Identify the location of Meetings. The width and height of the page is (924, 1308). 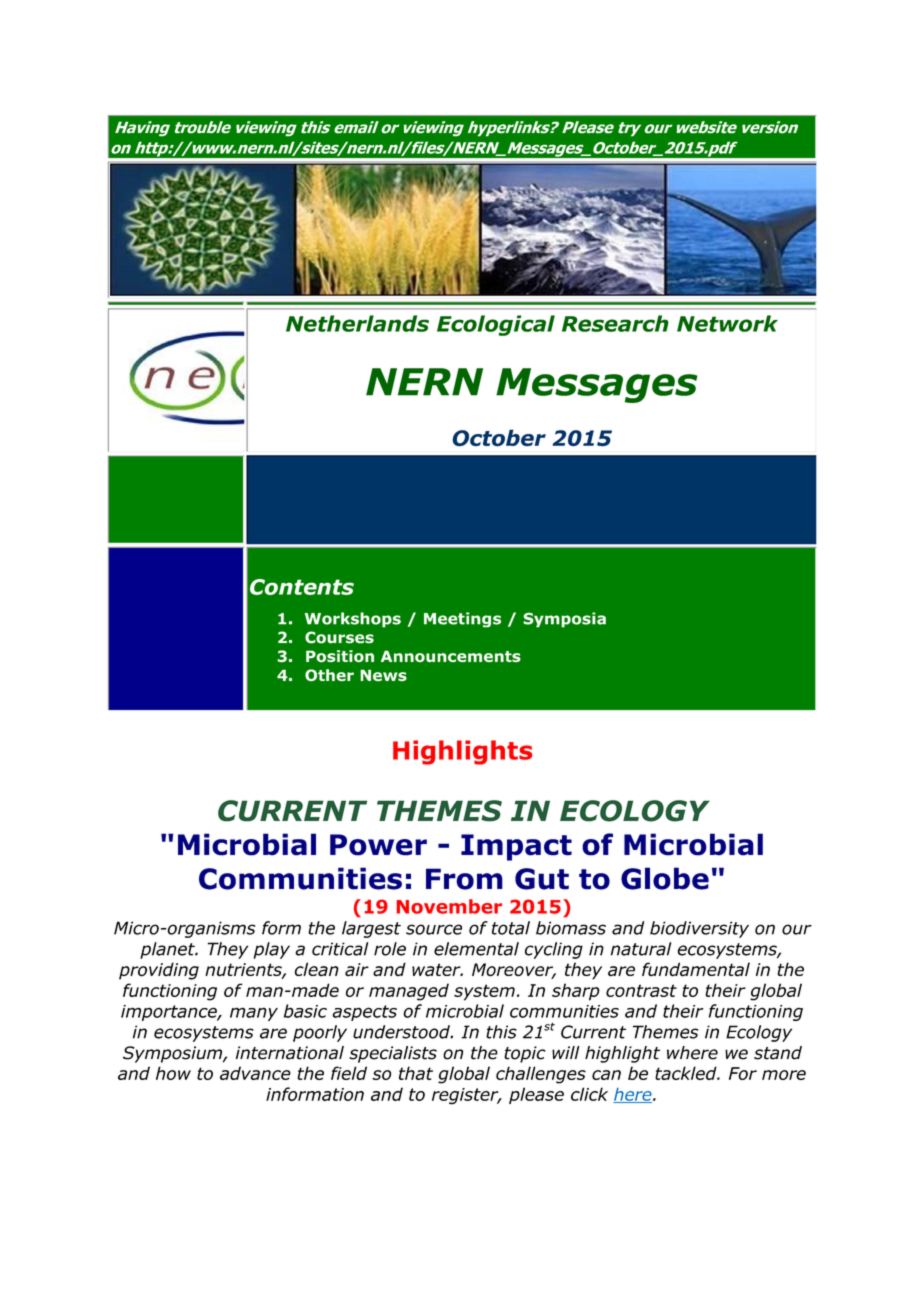
(462, 620).
